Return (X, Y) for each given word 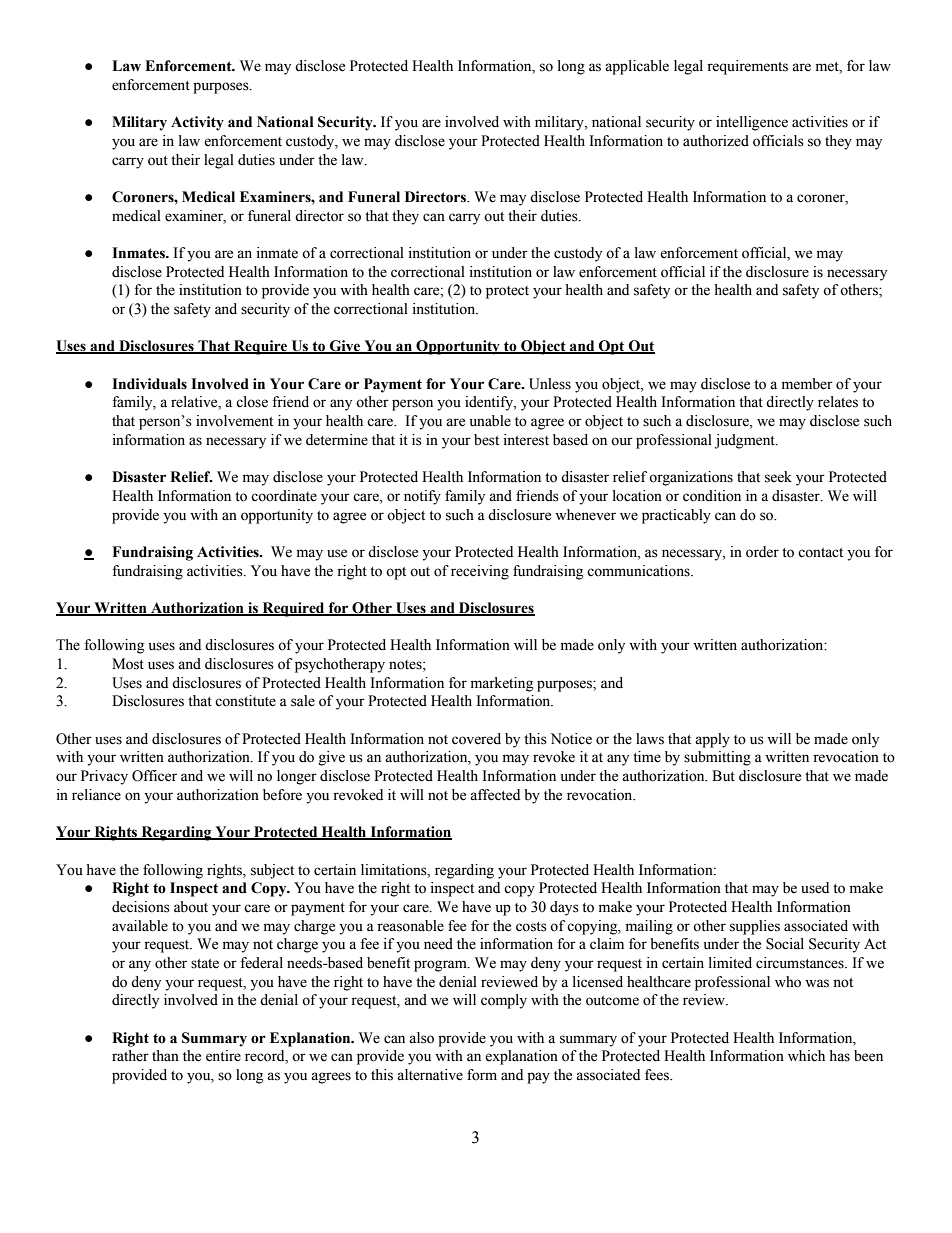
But (723, 776)
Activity (197, 123)
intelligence (752, 123)
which (806, 1056)
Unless (550, 384)
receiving (480, 572)
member (807, 384)
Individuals (149, 384)
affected (495, 795)
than (165, 1055)
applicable (637, 67)
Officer (154, 776)
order (762, 552)
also (421, 1038)
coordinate (284, 496)
